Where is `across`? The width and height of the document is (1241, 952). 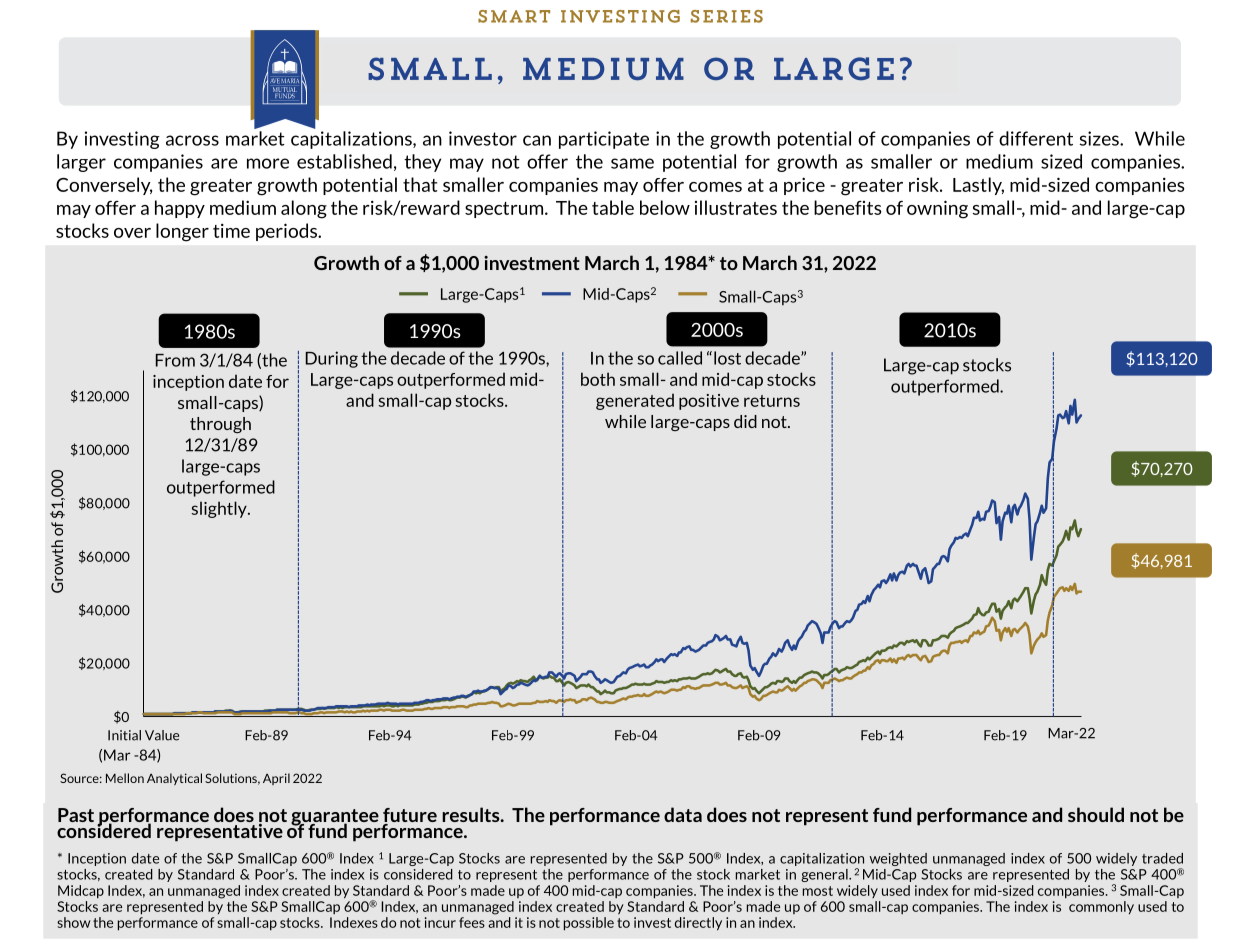 across is located at coordinates (192, 140).
